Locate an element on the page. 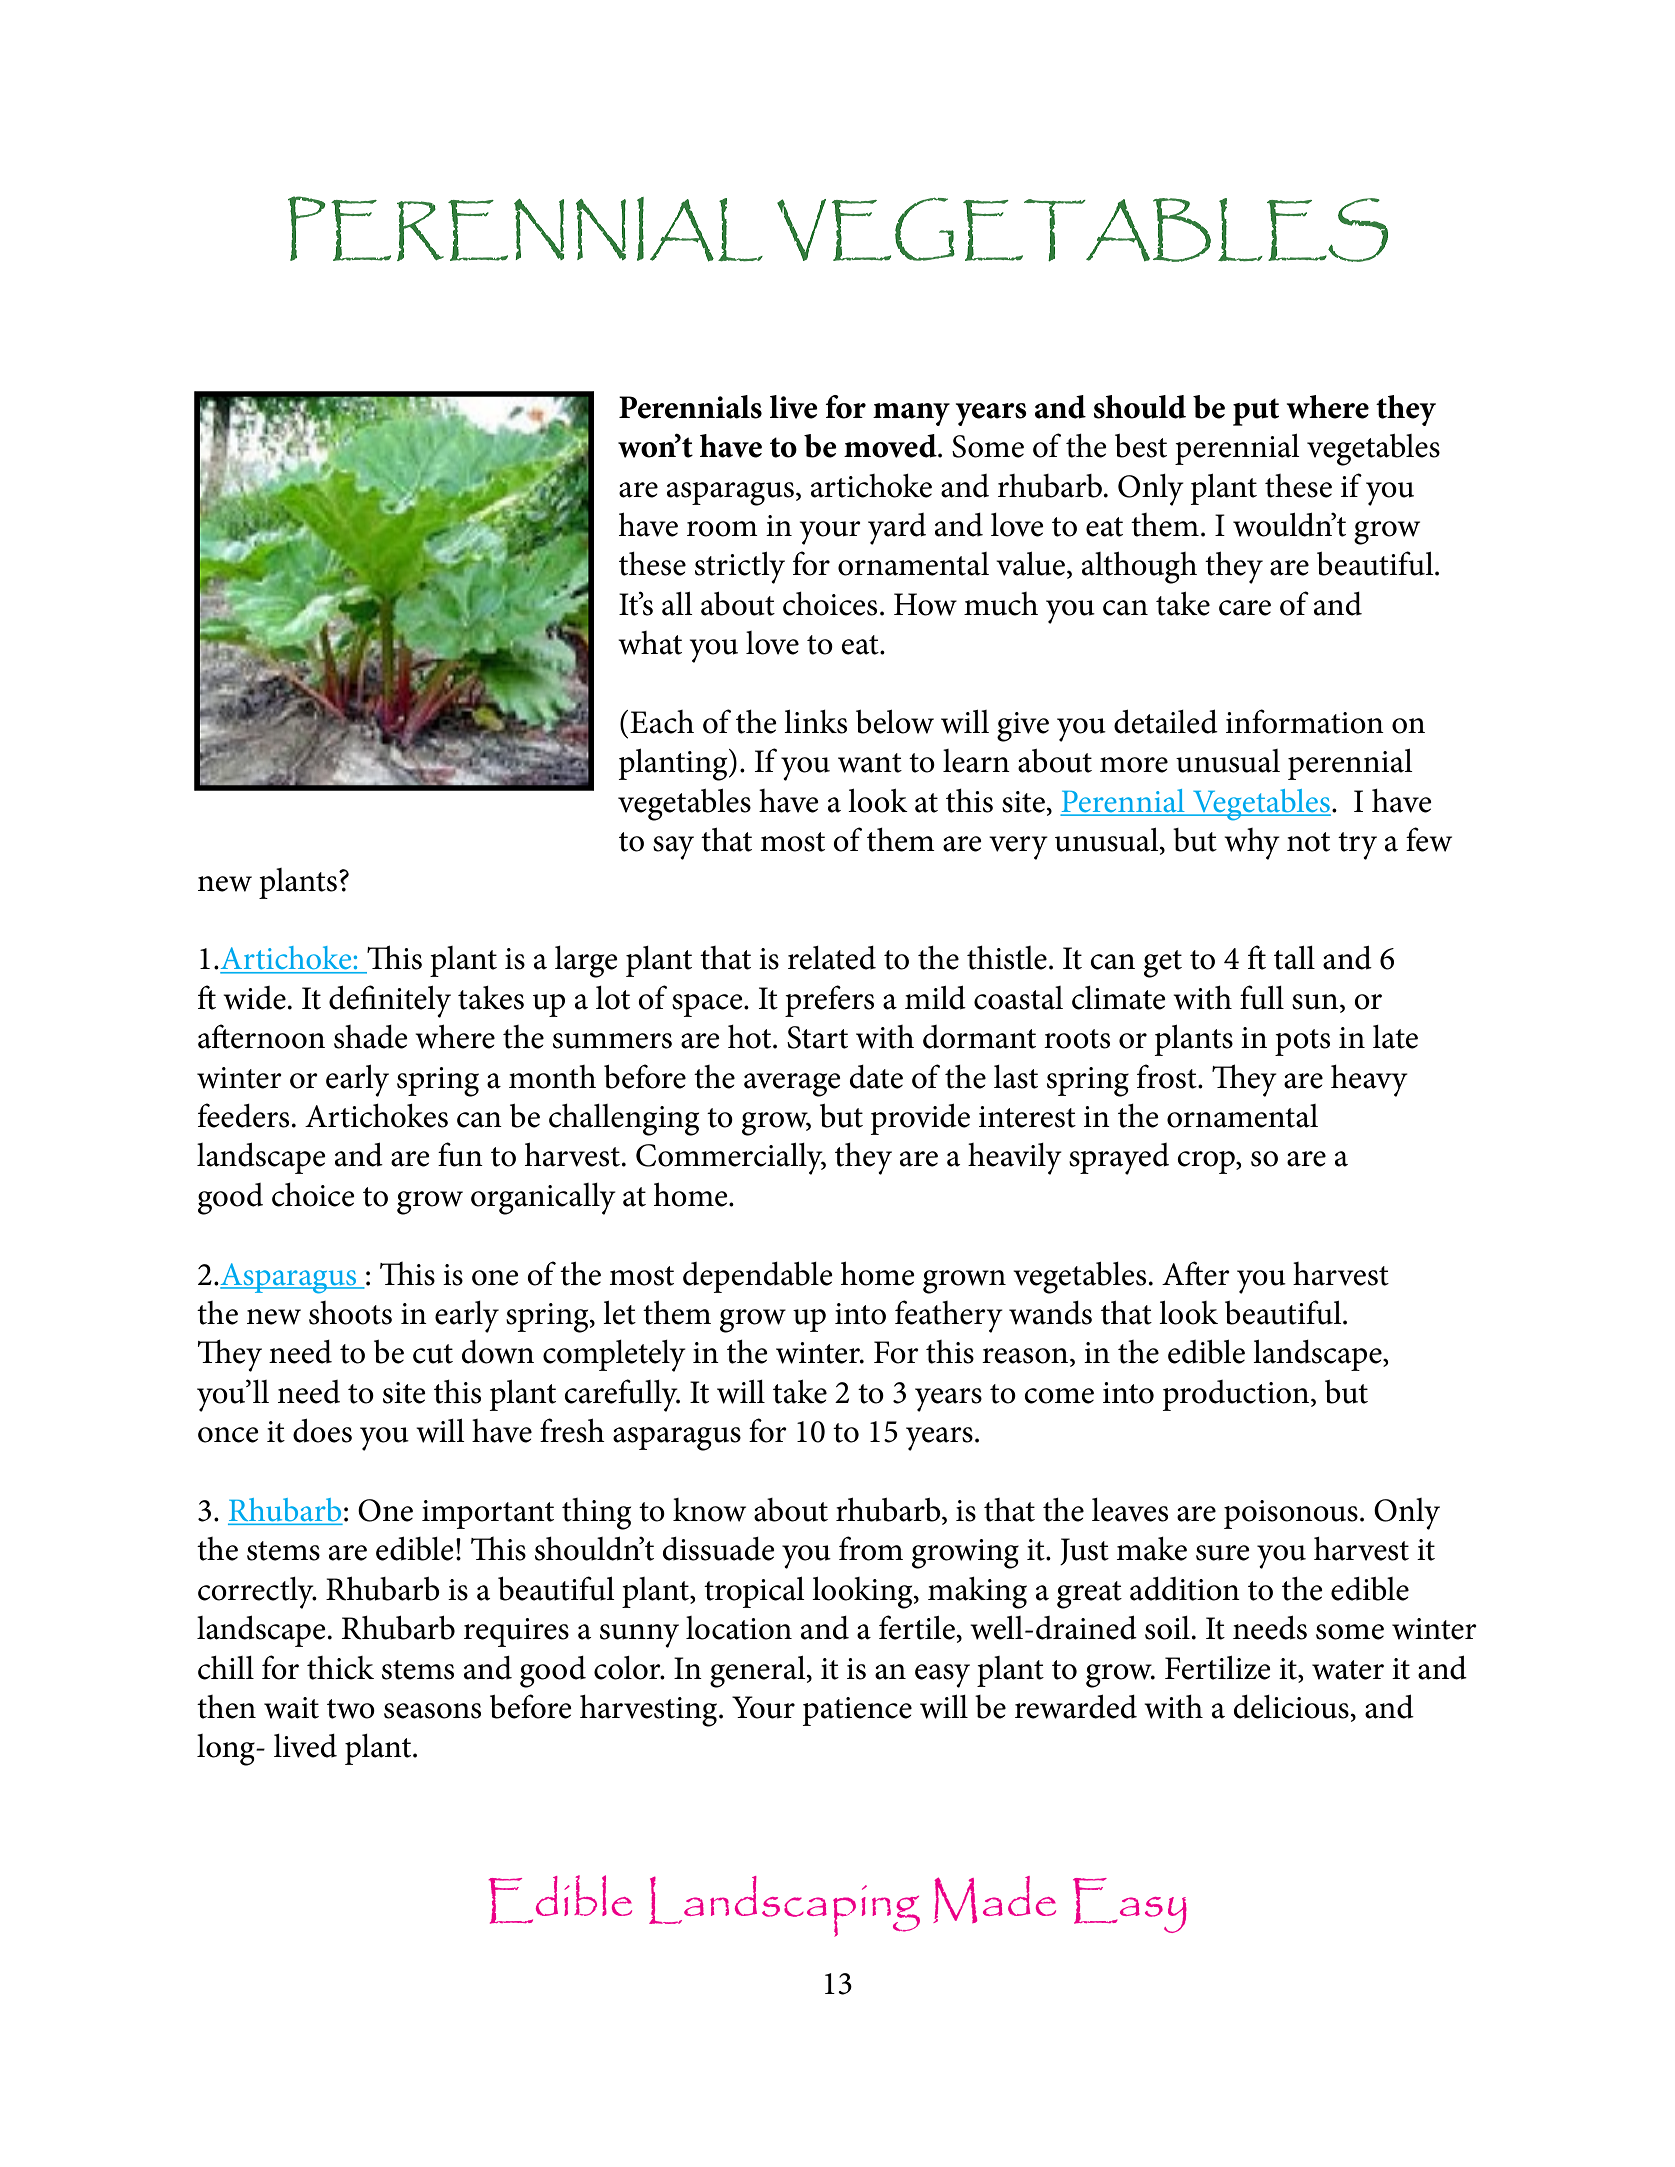 This document has width=1675, height=2167. two is located at coordinates (351, 1709).
